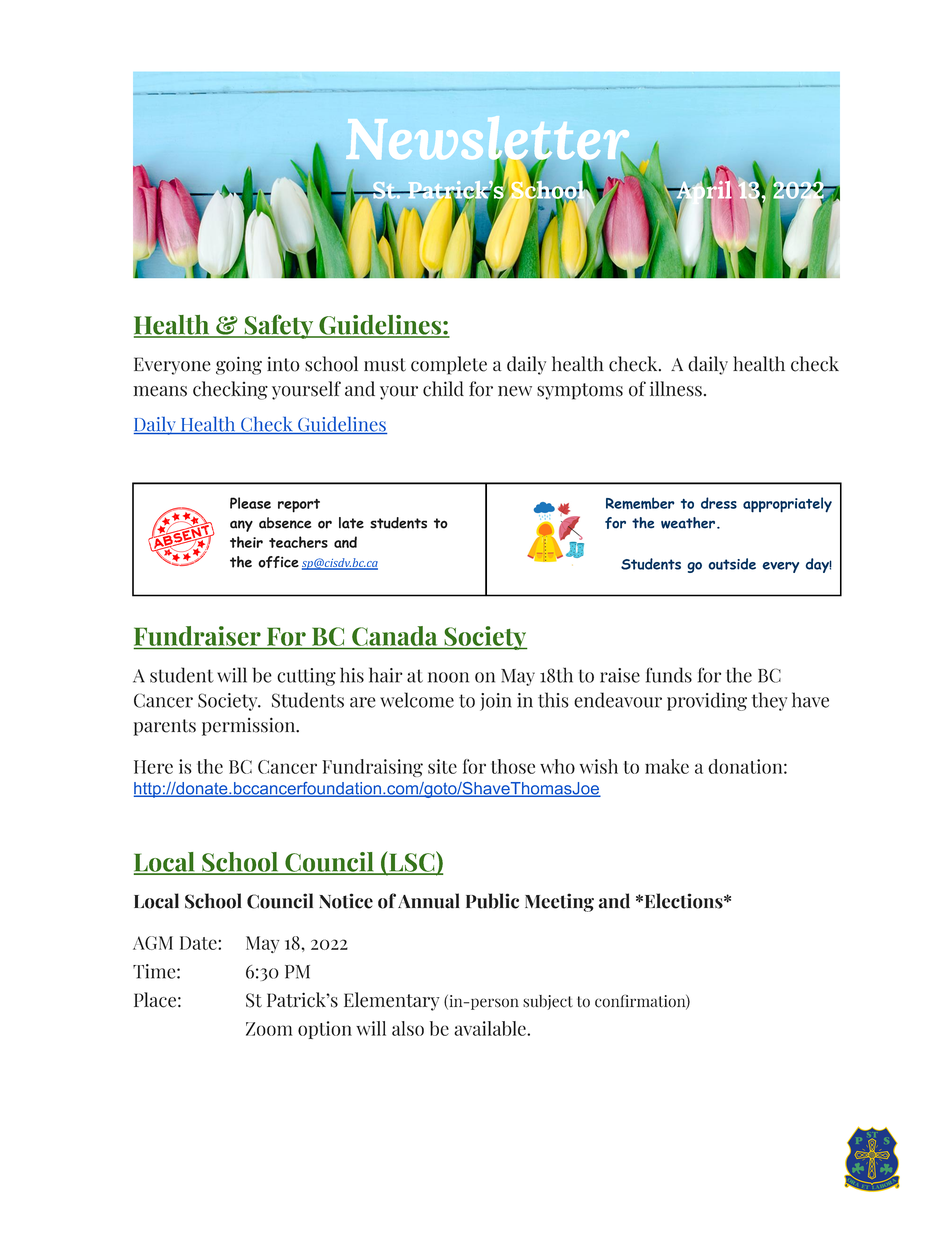 This screenshot has width=952, height=1233. I want to click on late, so click(351, 523).
